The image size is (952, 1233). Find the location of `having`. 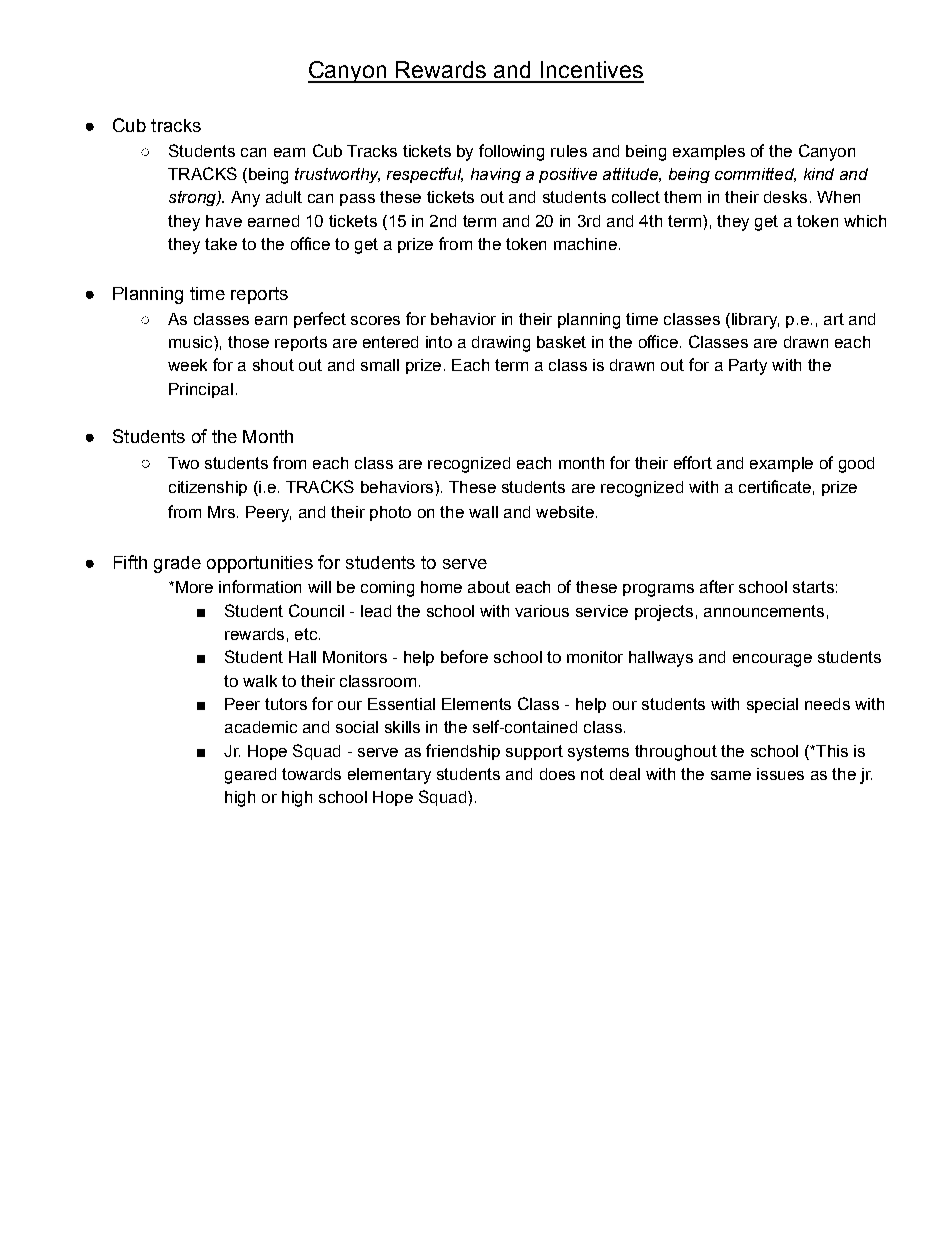

having is located at coordinates (496, 175).
